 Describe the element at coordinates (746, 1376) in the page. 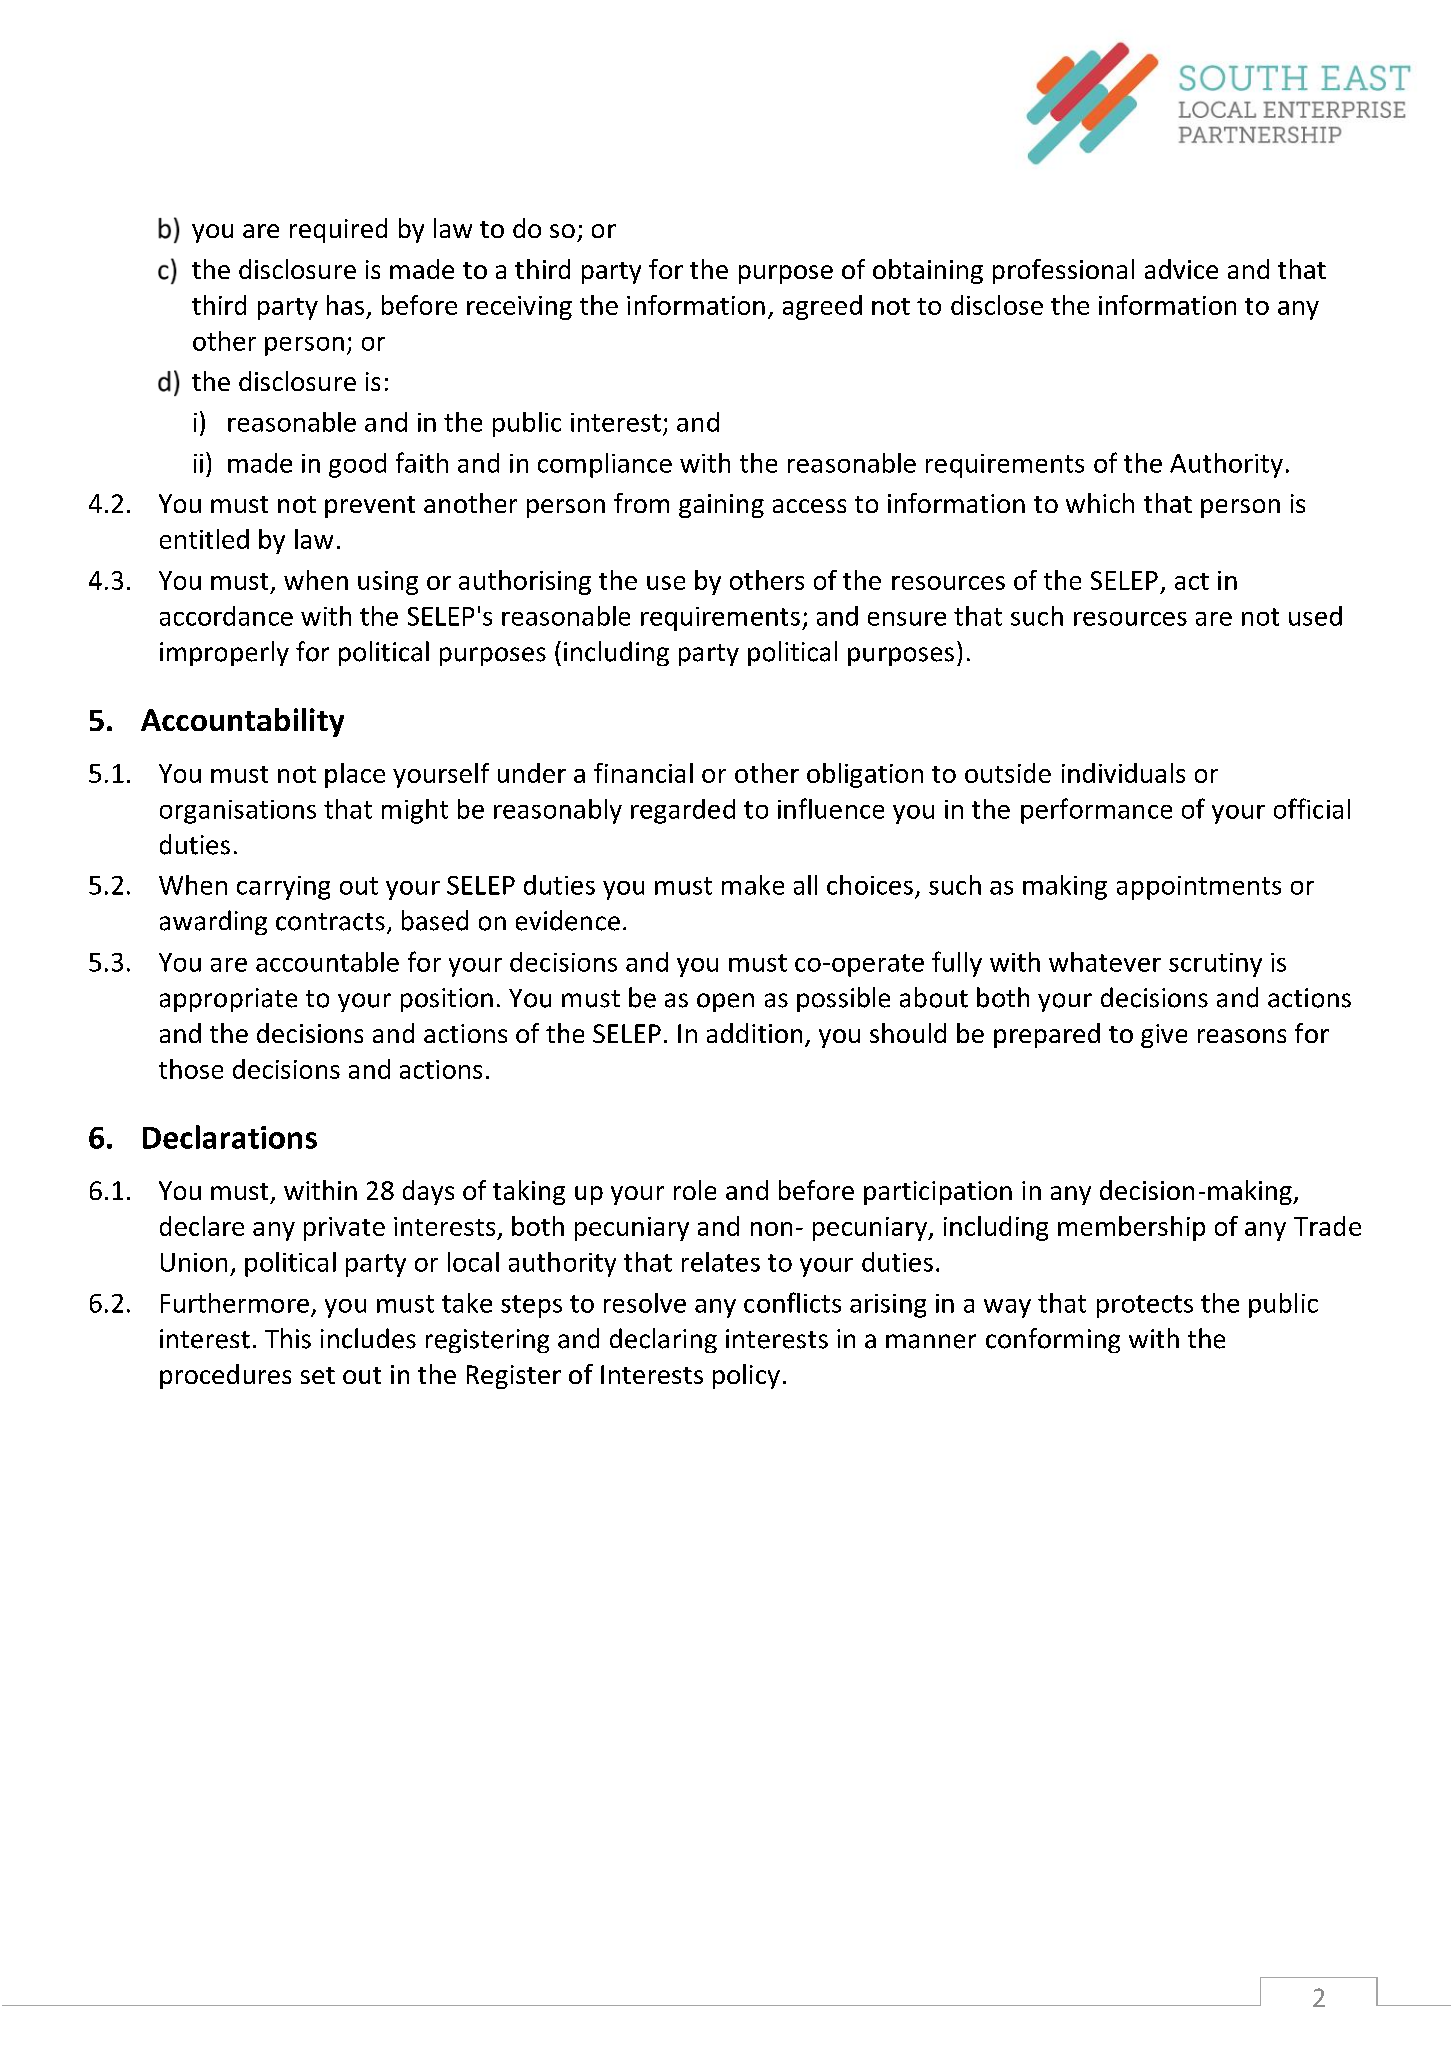

I see `policy` at that location.
